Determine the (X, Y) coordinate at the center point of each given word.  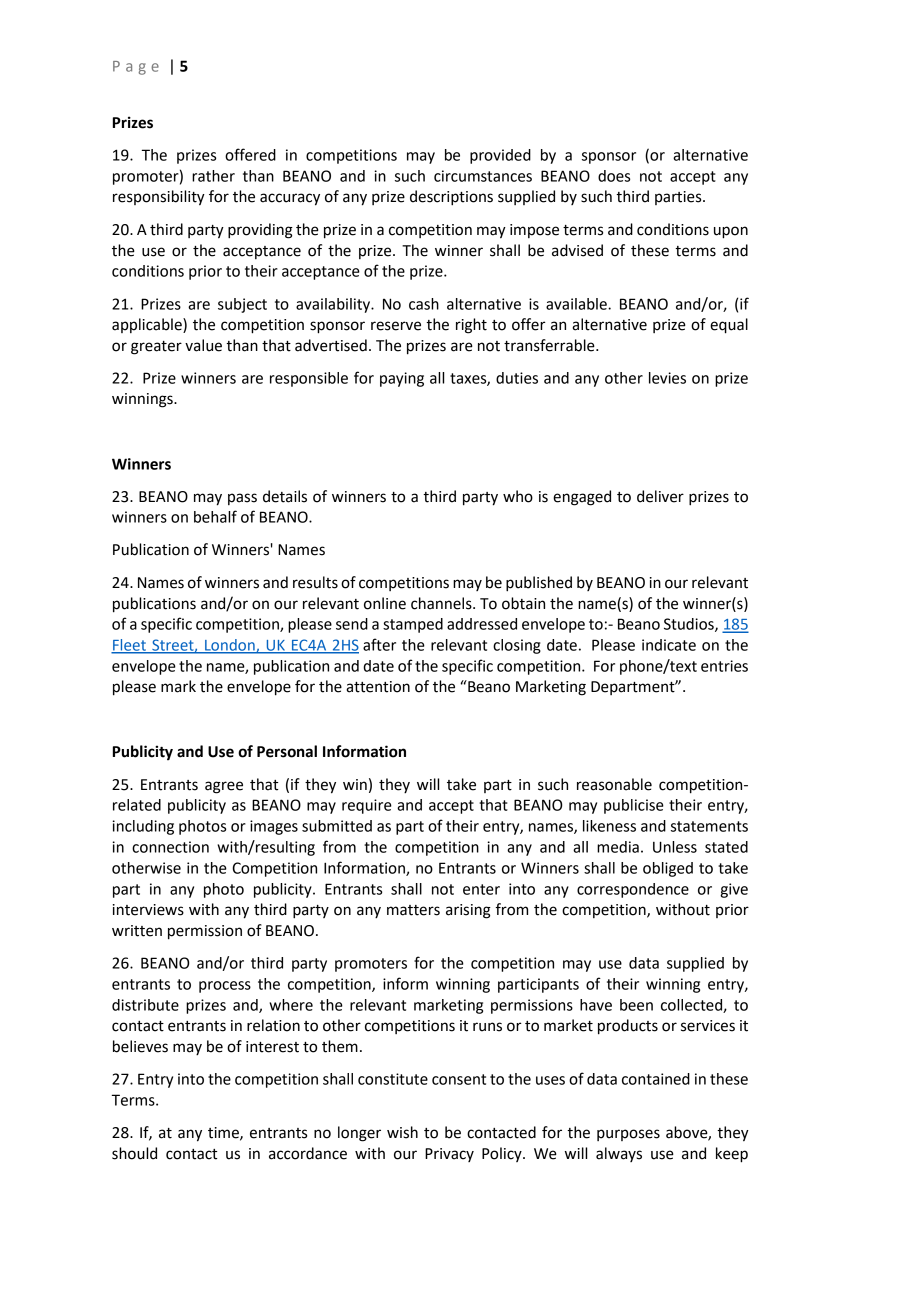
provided (500, 156)
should (134, 1153)
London (230, 646)
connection (170, 847)
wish (402, 1132)
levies (667, 378)
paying (402, 379)
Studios (690, 625)
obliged (668, 869)
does (614, 176)
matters (413, 910)
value (203, 345)
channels (442, 603)
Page (136, 68)
